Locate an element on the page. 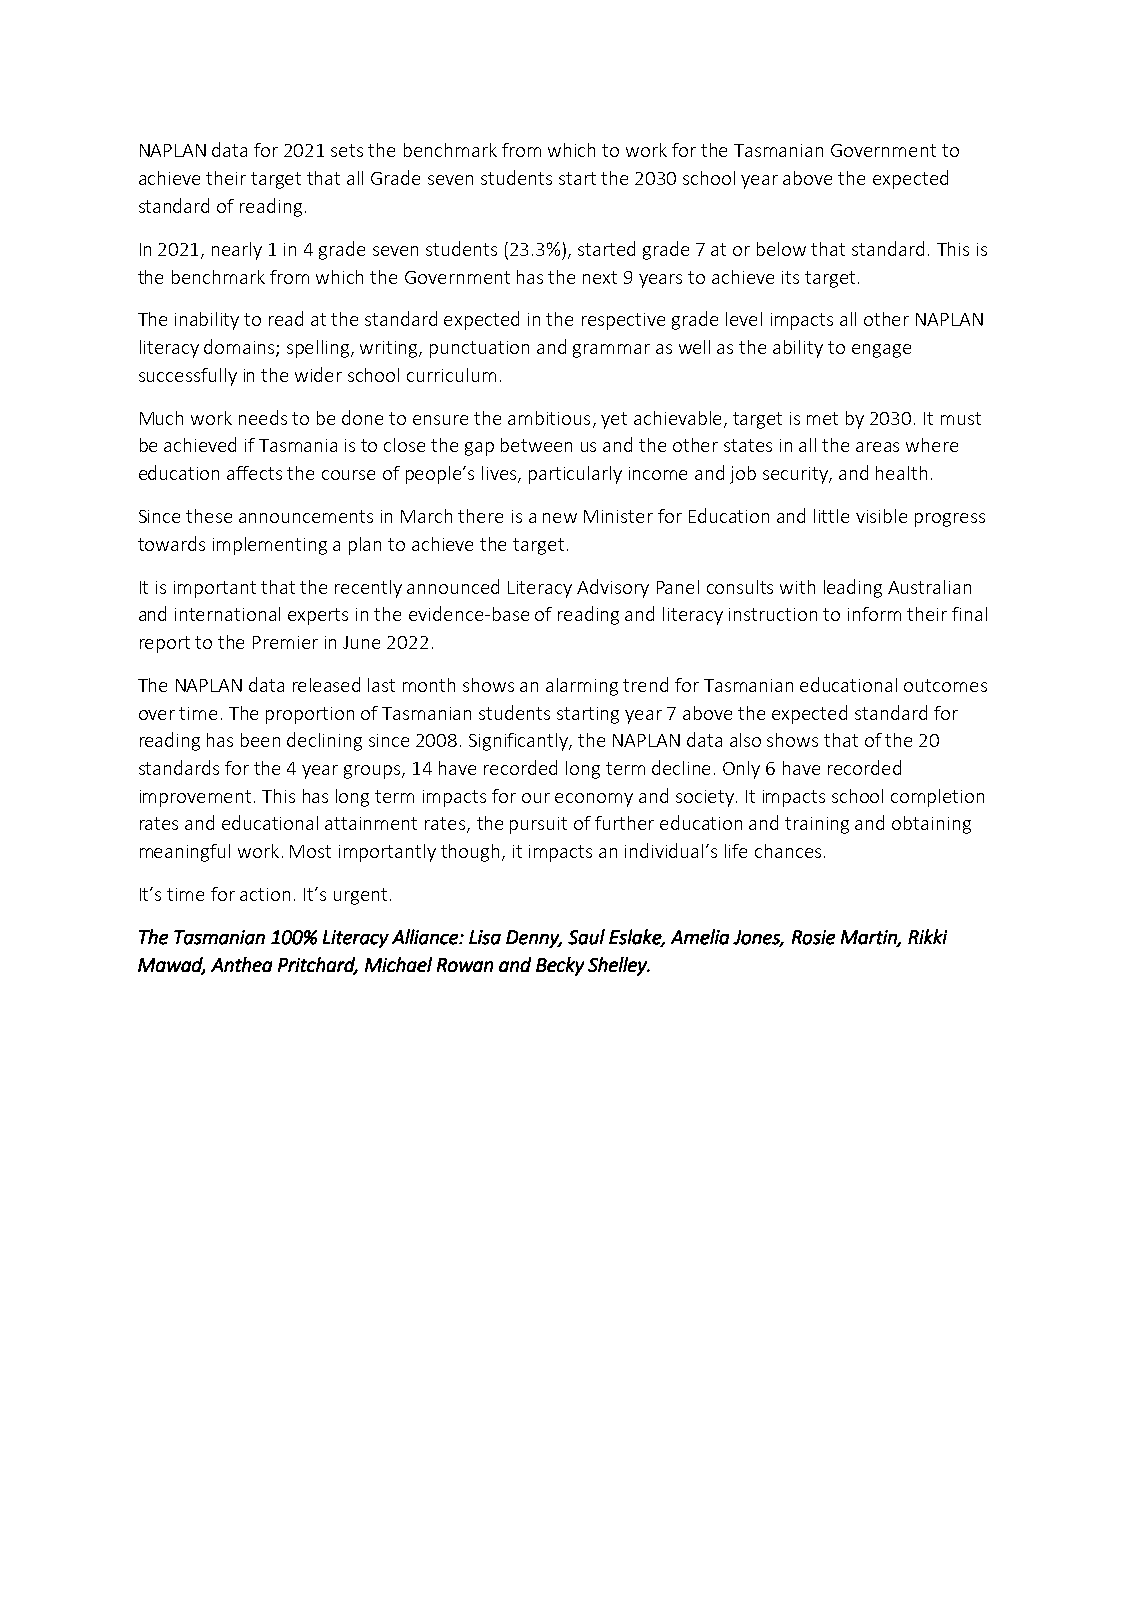 Image resolution: width=1137 pixels, height=1608 pixels. Anthea is located at coordinates (241, 964).
